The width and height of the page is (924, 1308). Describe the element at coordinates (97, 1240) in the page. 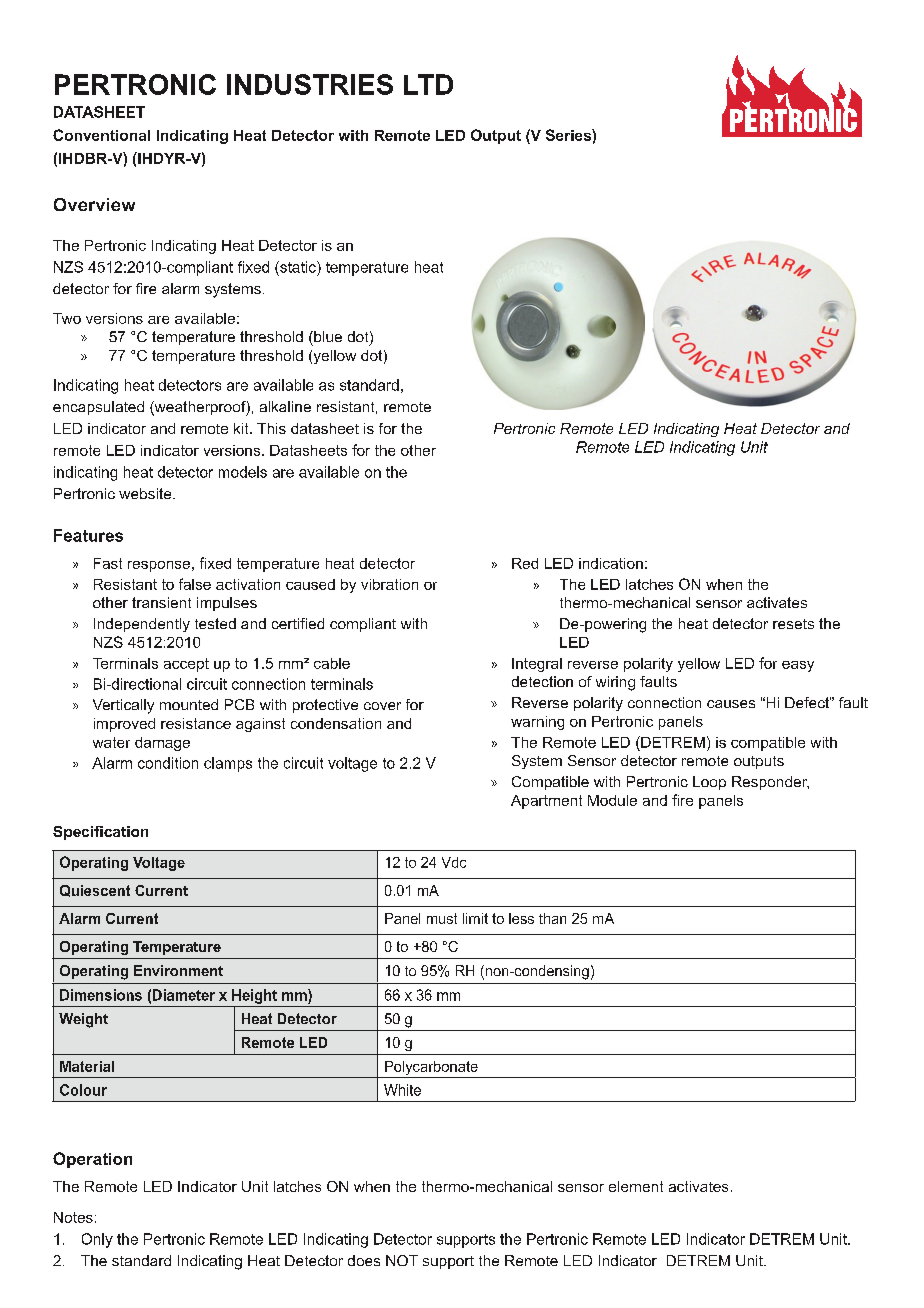

I see `Only` at that location.
